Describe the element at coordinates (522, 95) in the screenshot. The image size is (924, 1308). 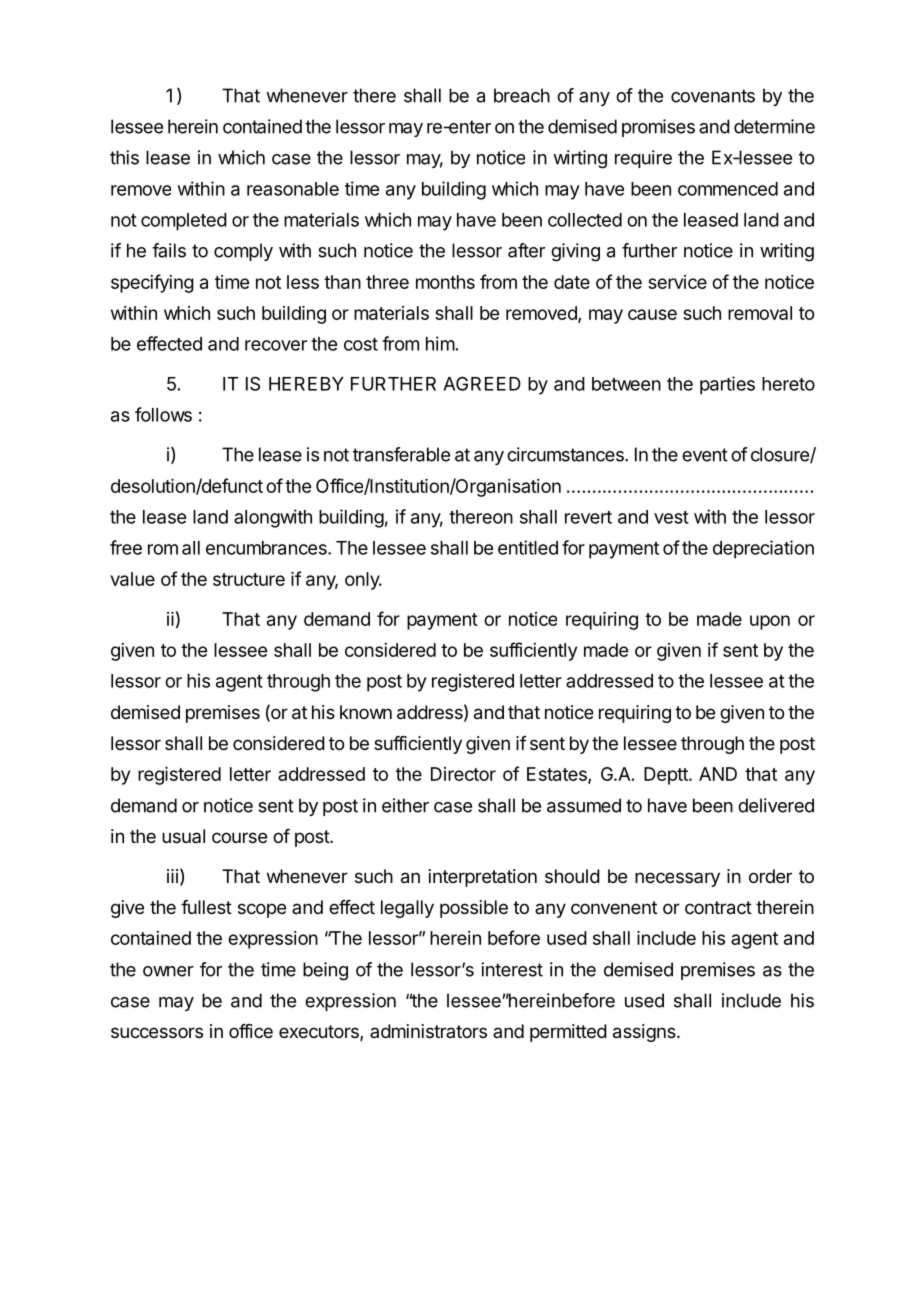
I see `breach` at that location.
